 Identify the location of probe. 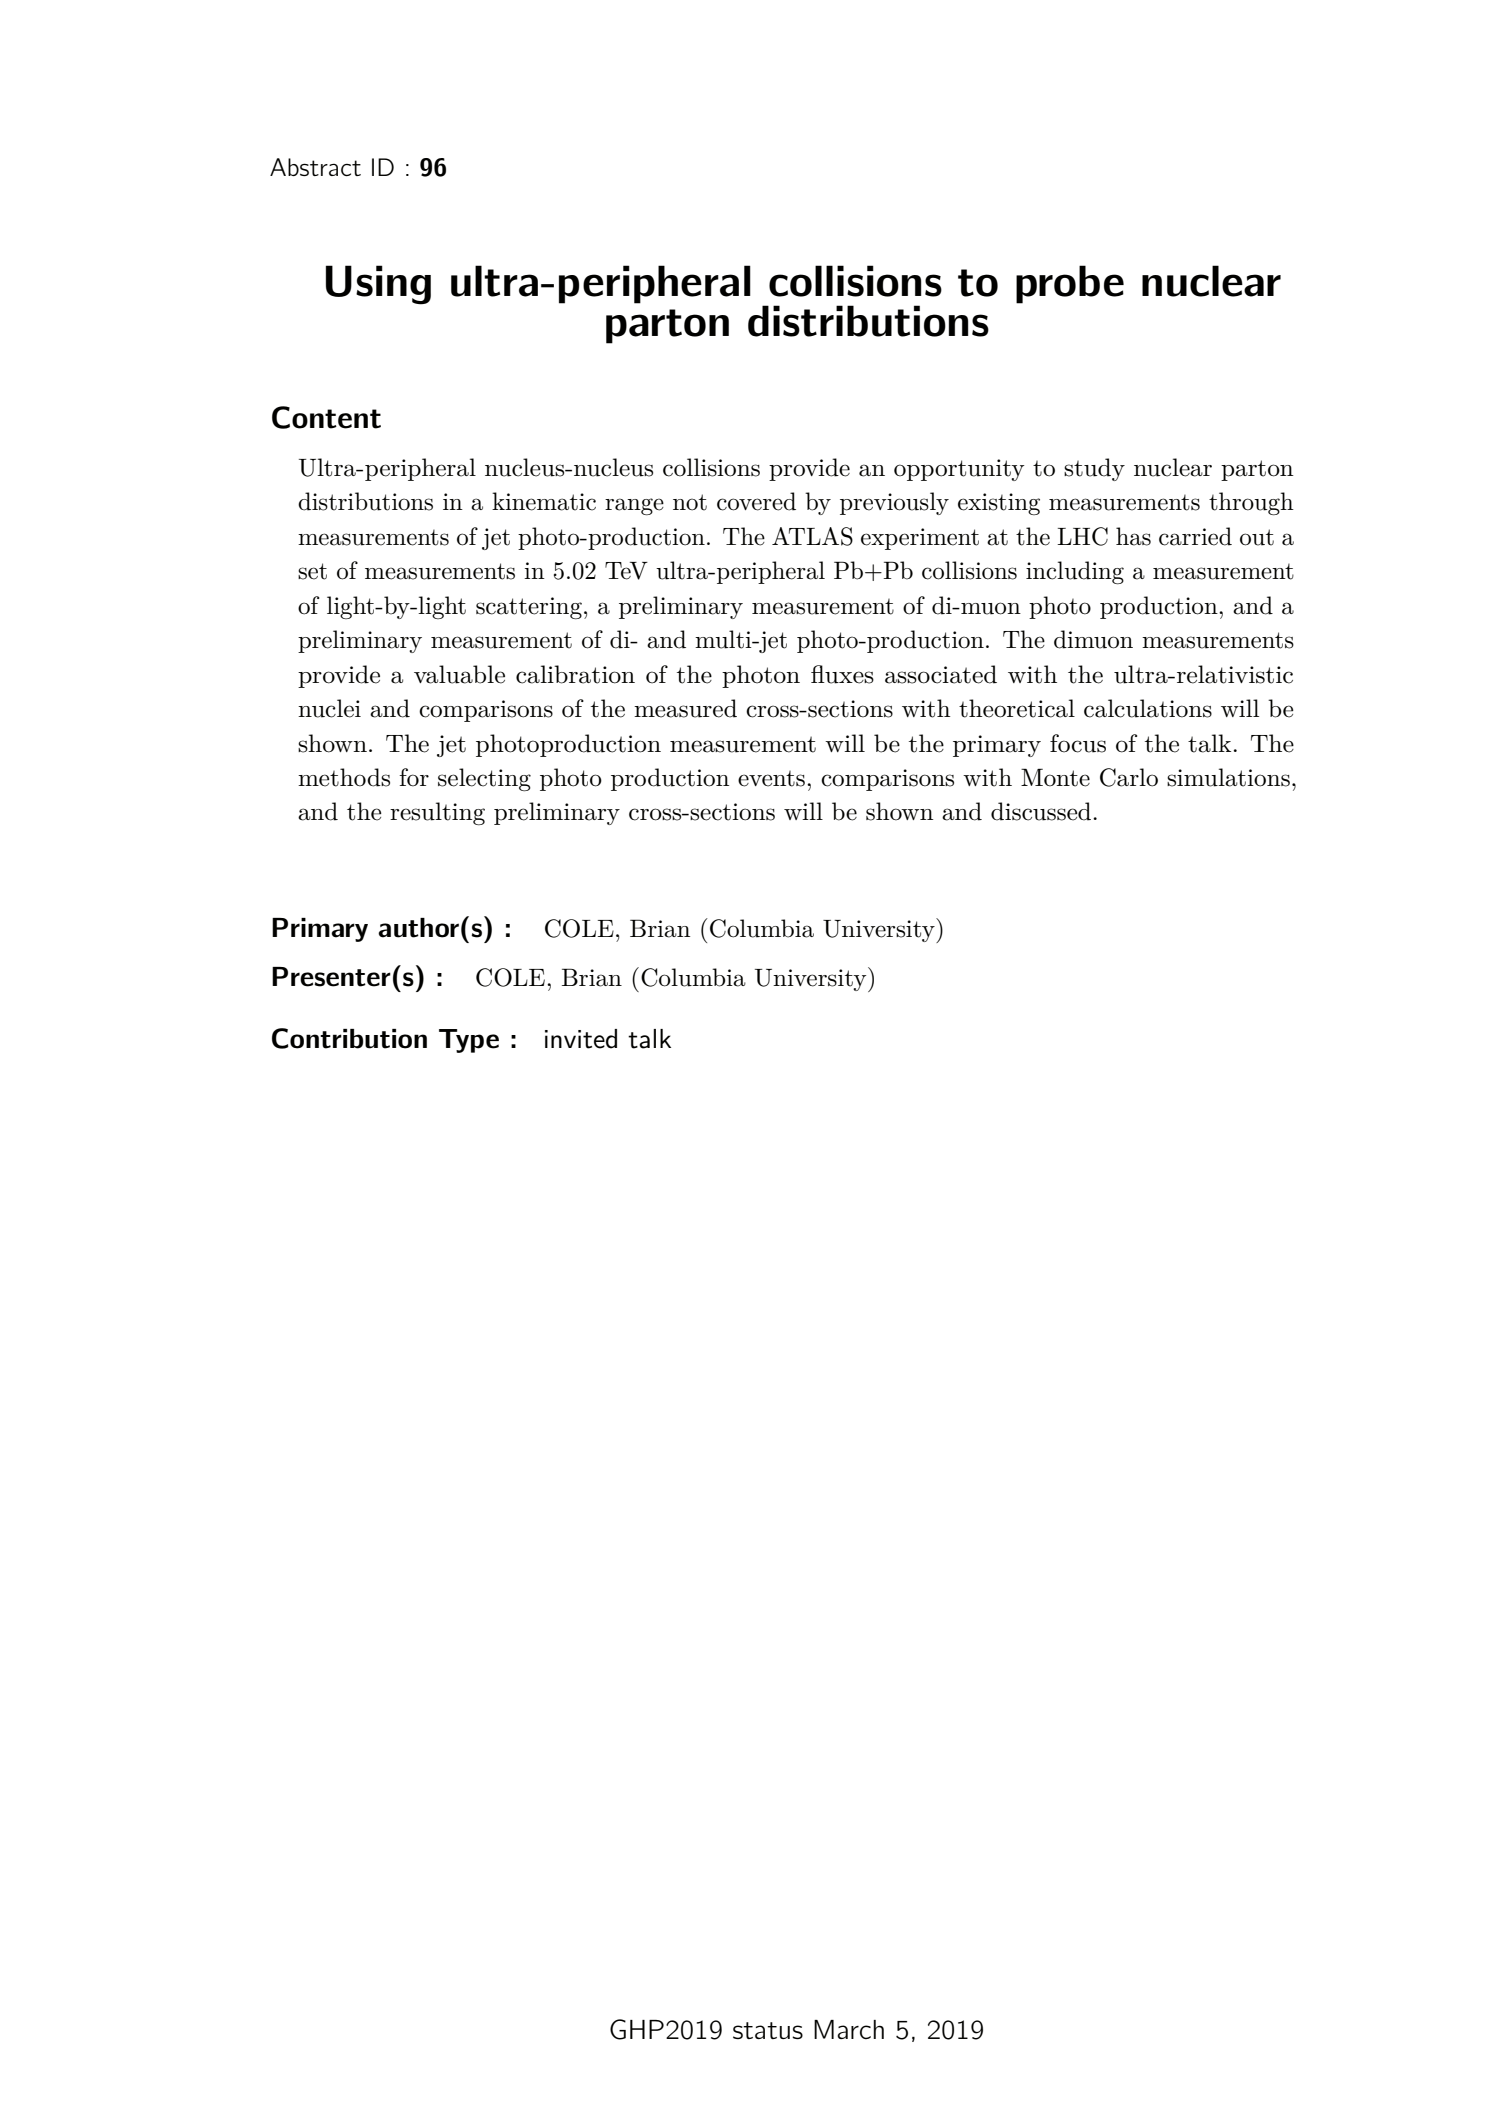
(1070, 284).
